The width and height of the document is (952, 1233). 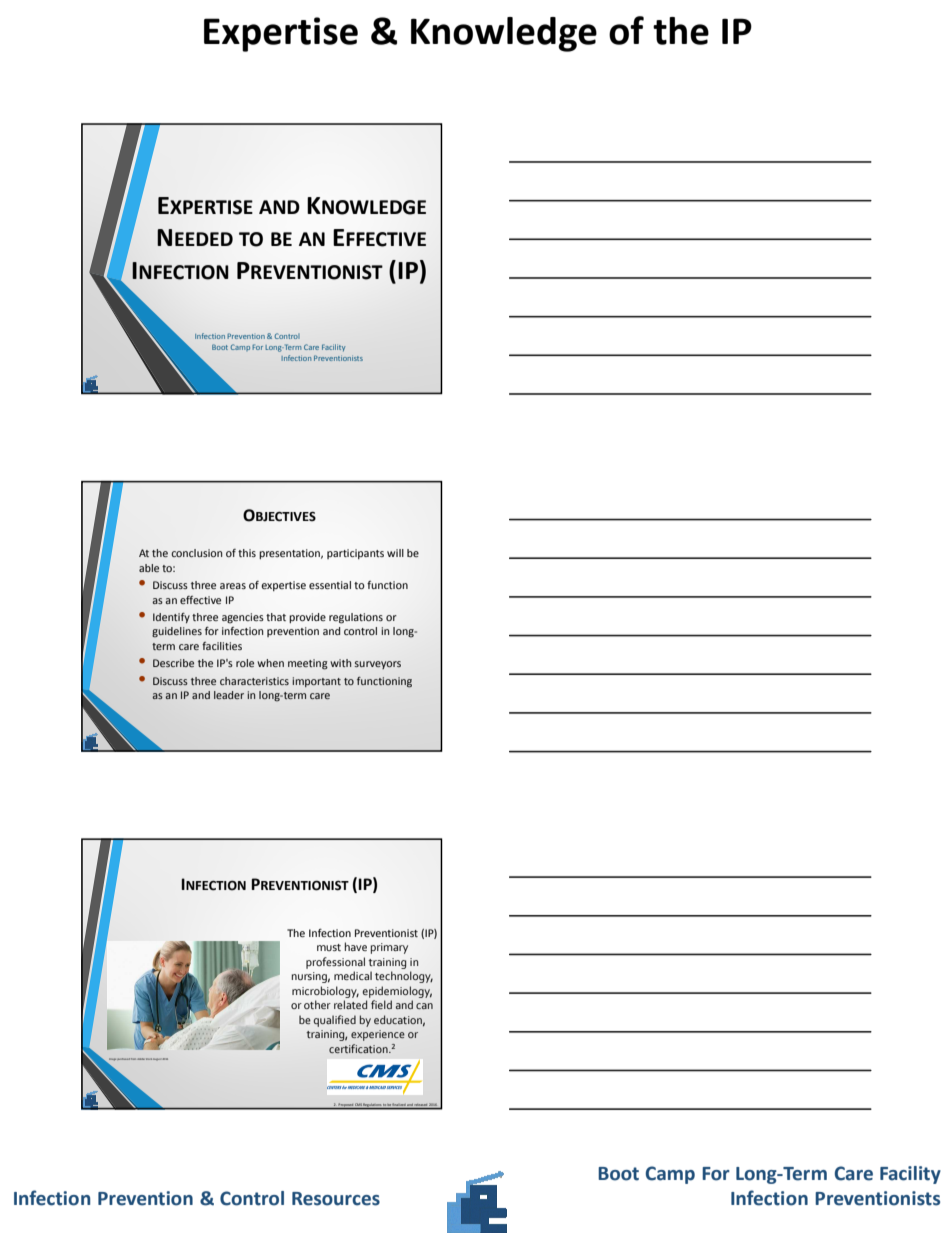 I want to click on primary, so click(x=389, y=948).
